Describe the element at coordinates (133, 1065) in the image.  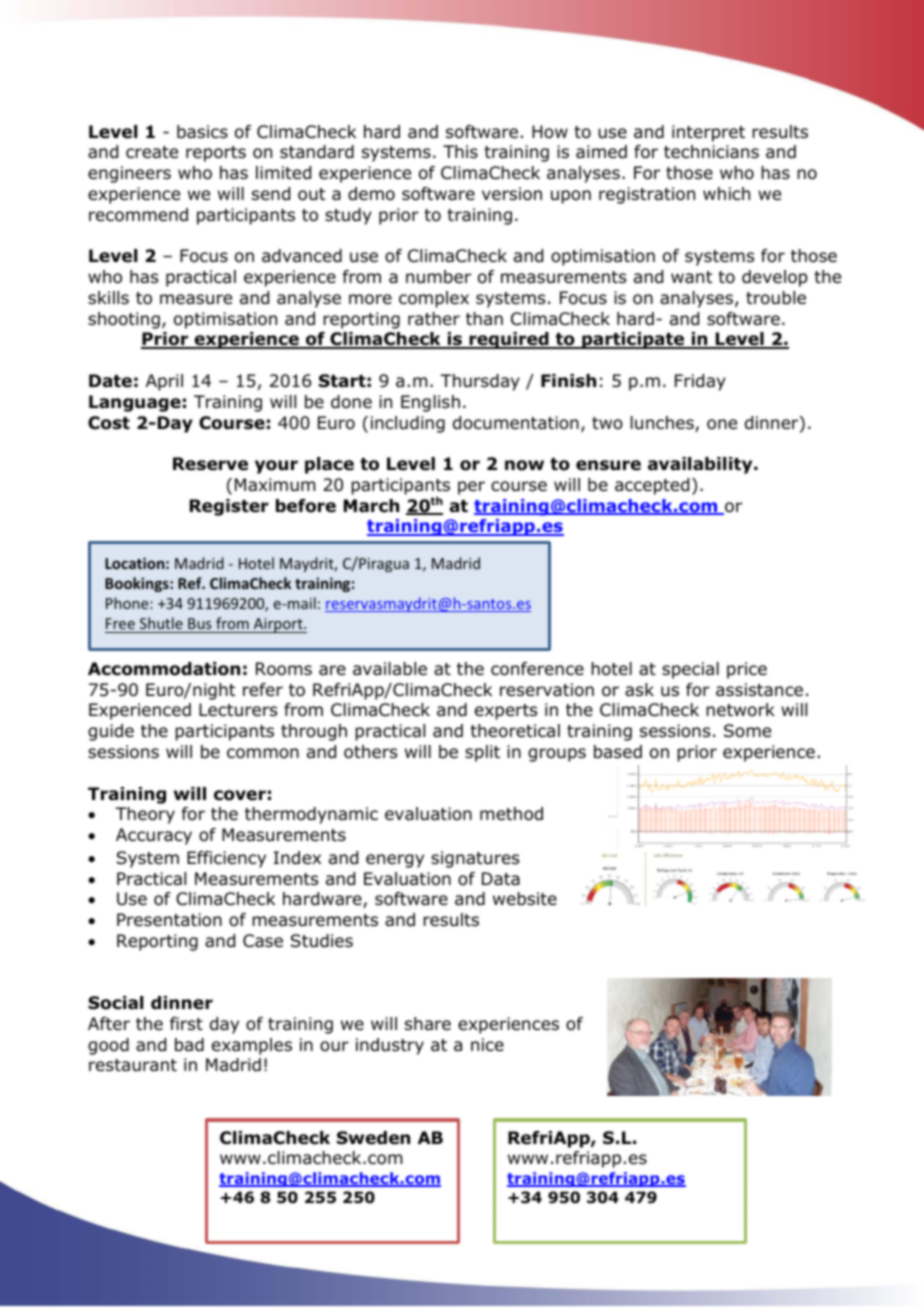
I see `restaurant` at that location.
